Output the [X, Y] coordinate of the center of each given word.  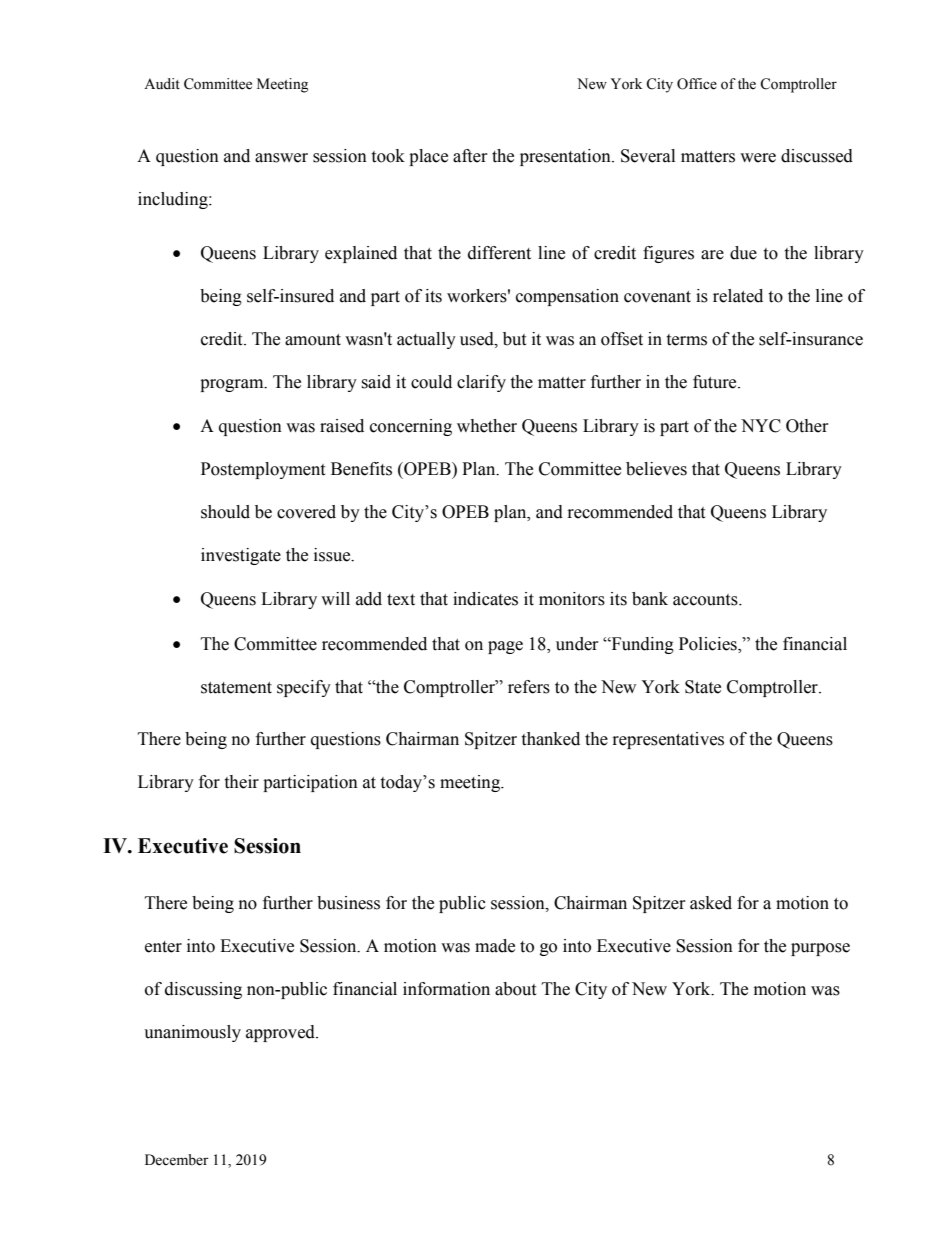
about [515, 989]
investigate [241, 556]
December [177, 1160]
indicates [485, 599]
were [758, 158]
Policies [709, 644]
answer [281, 158]
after [470, 156]
